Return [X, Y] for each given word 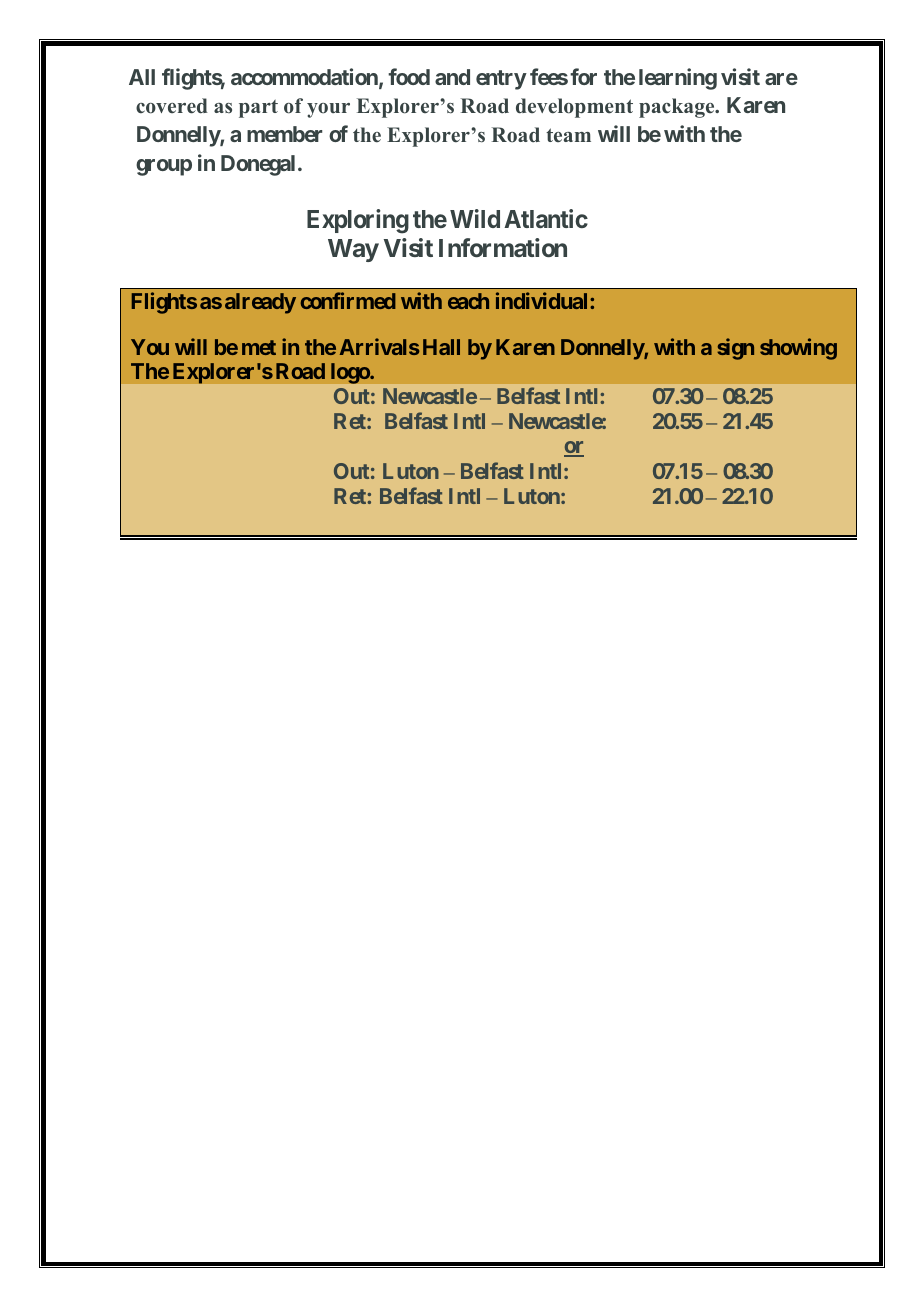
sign [735, 349]
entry [501, 80]
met [259, 347]
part [258, 108]
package [678, 108]
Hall [441, 347]
